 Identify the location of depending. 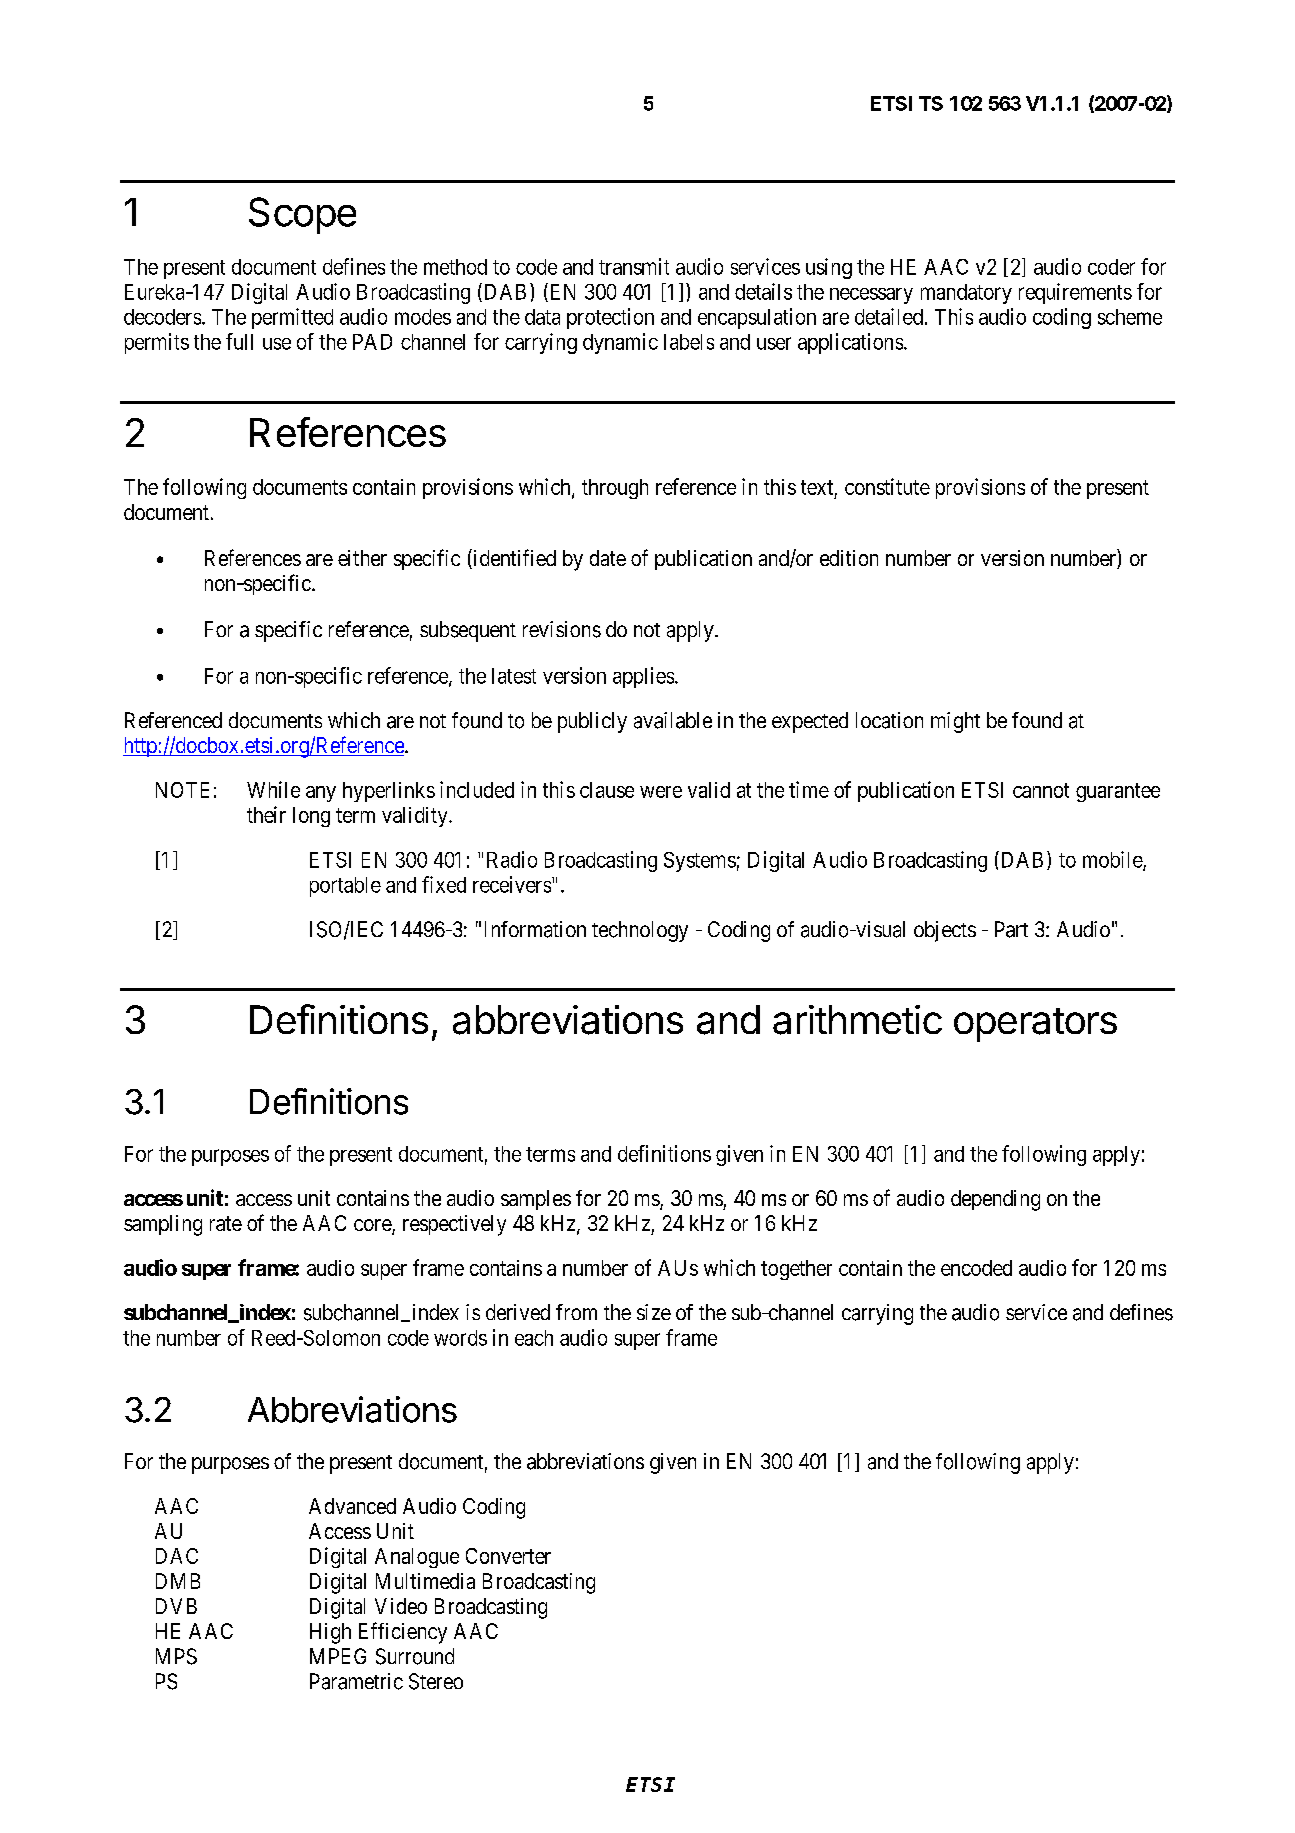
(995, 1200).
